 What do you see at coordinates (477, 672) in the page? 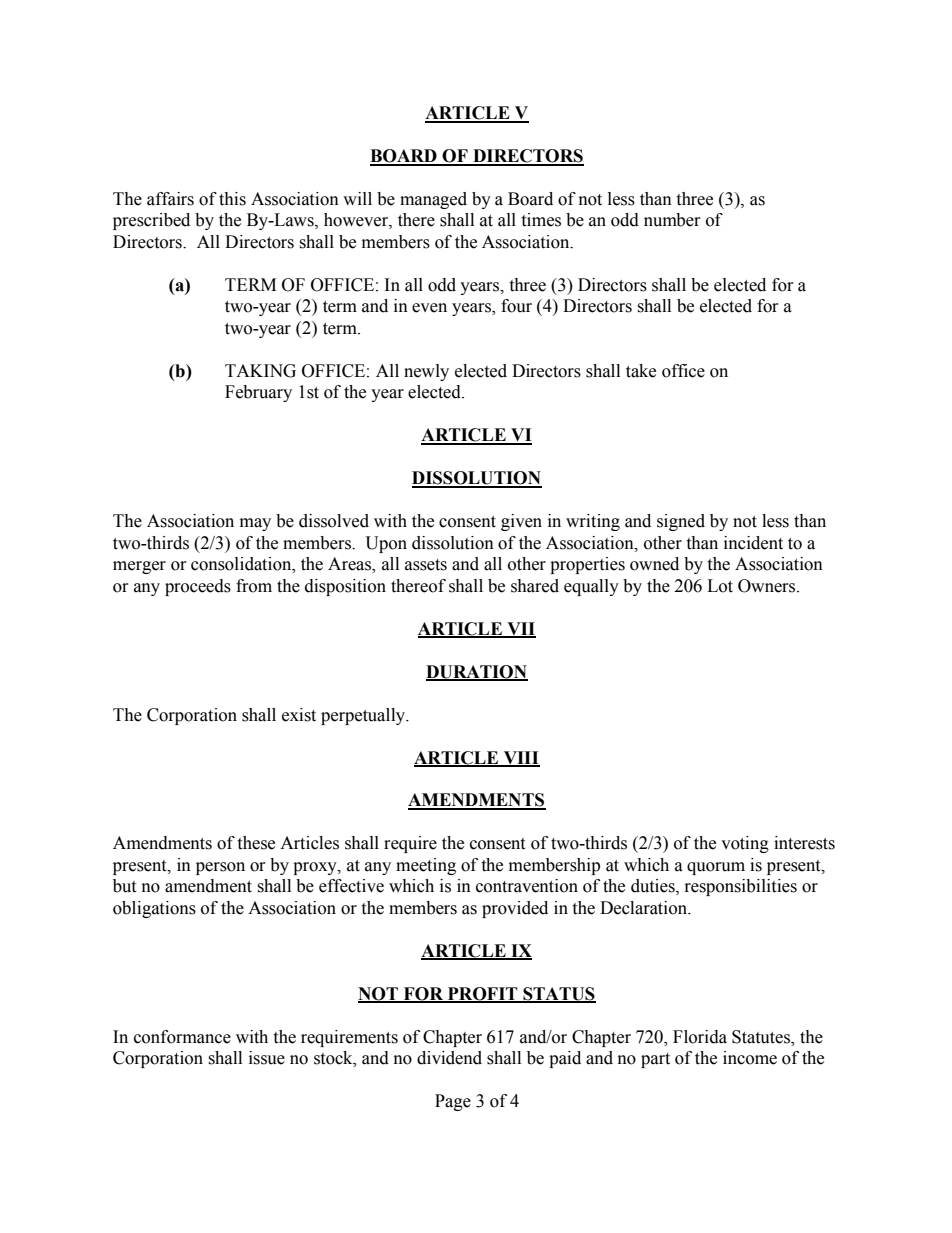
I see `DURATION` at bounding box center [477, 672].
